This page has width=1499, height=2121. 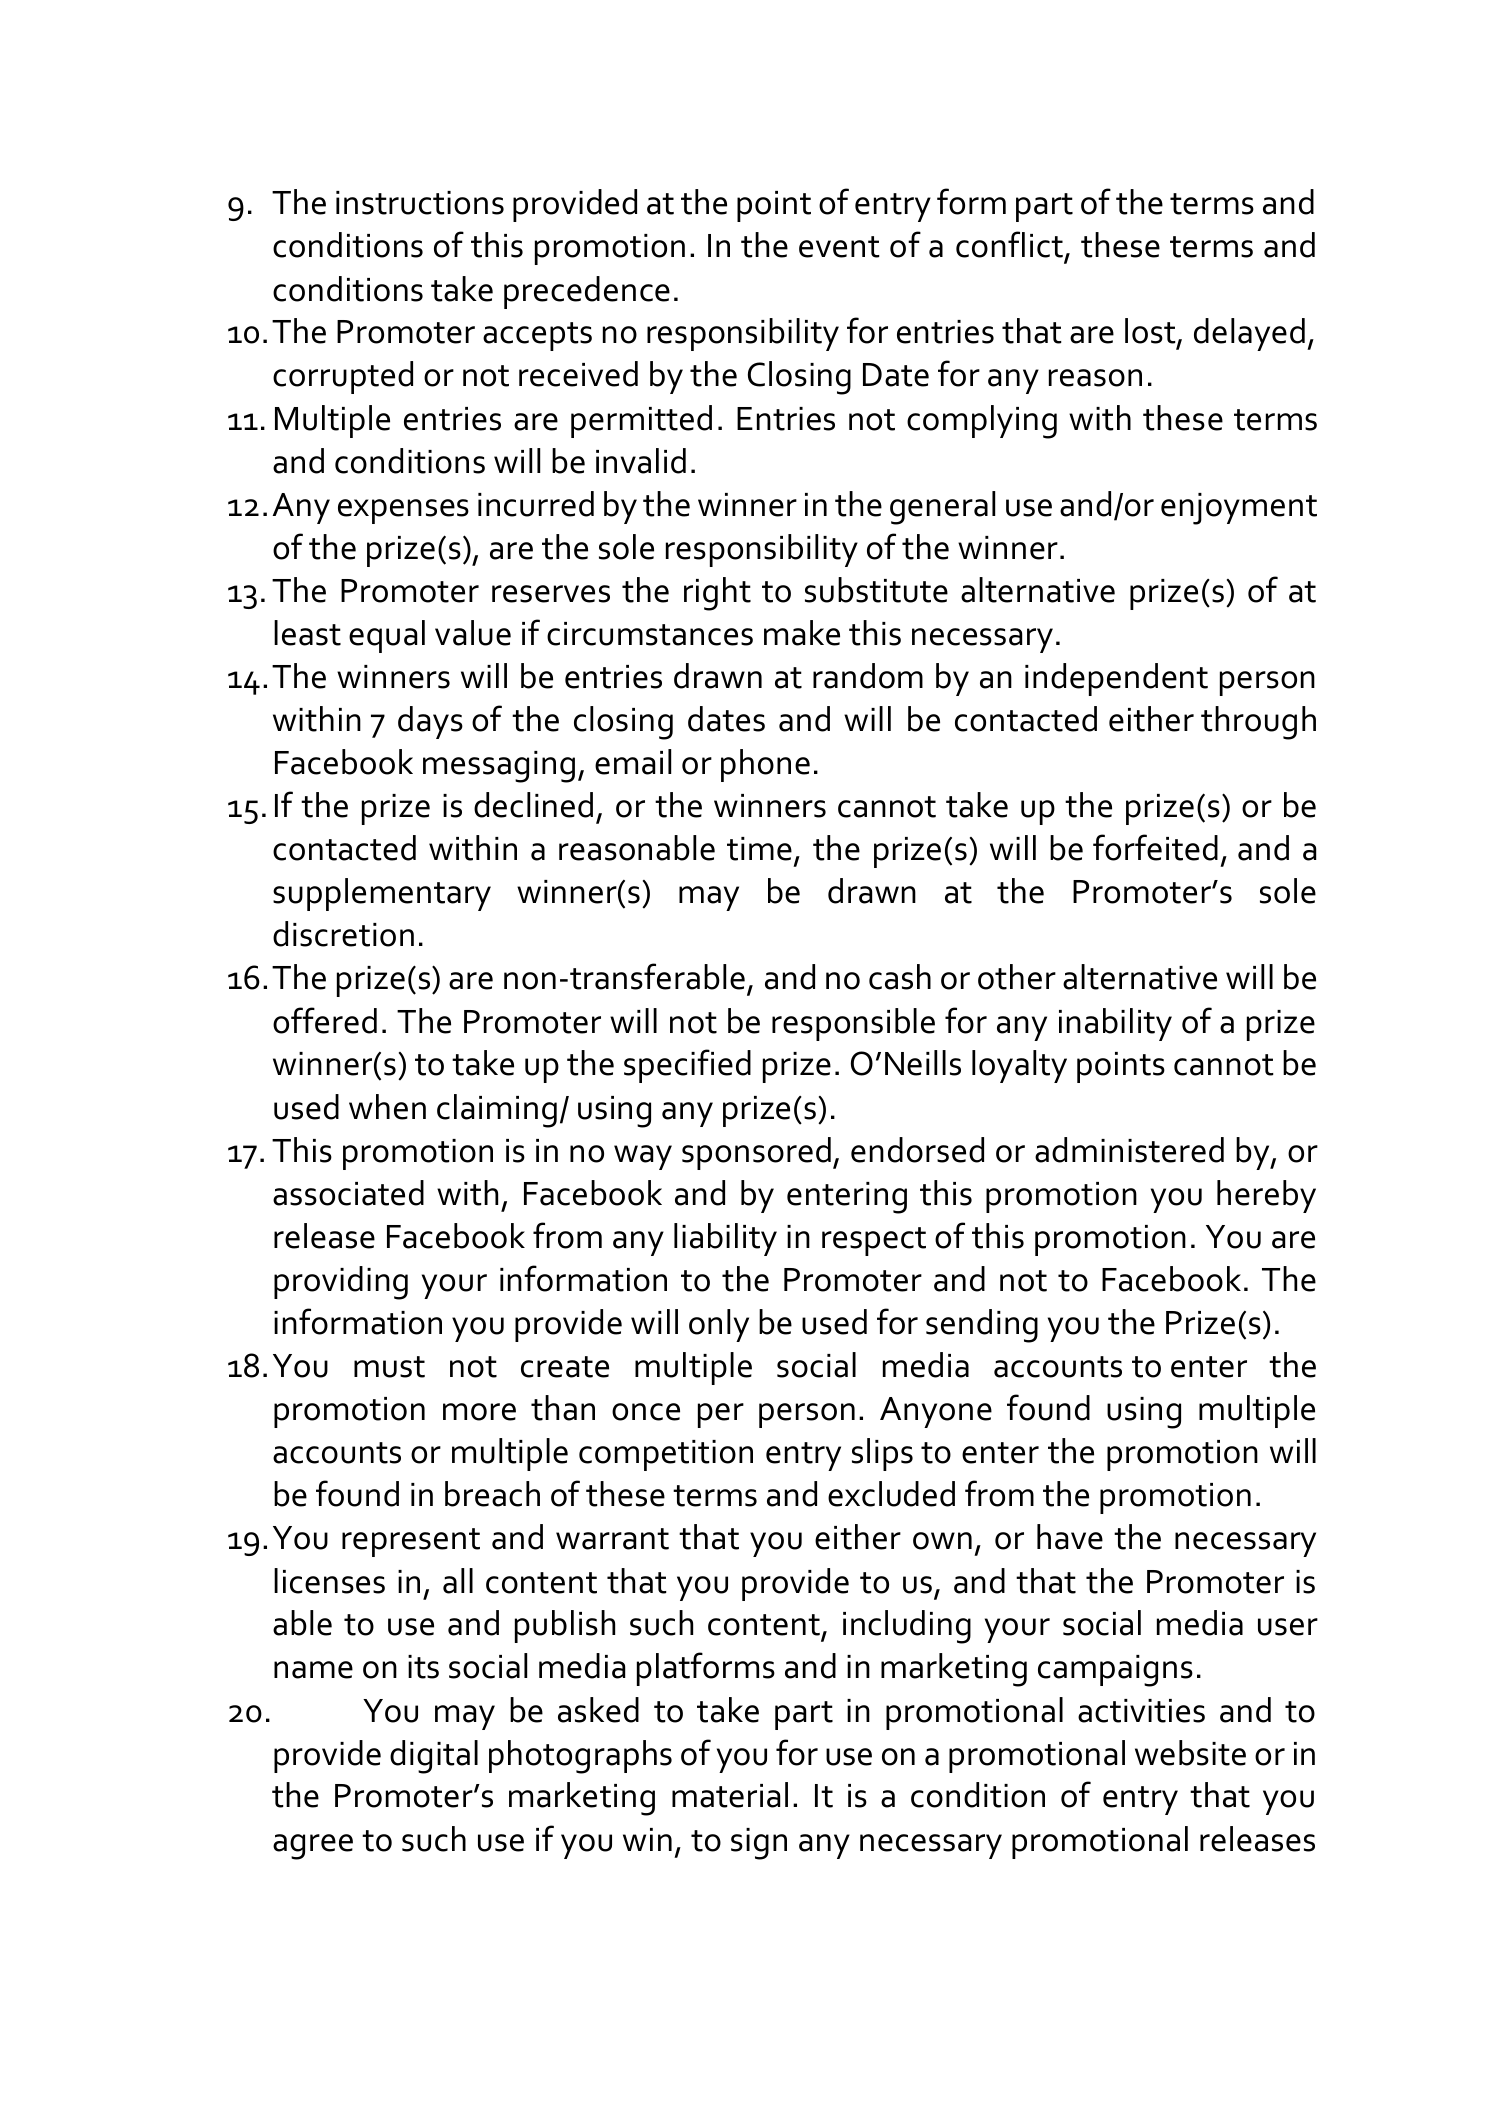 What do you see at coordinates (839, 247) in the page?
I see `event` at bounding box center [839, 247].
